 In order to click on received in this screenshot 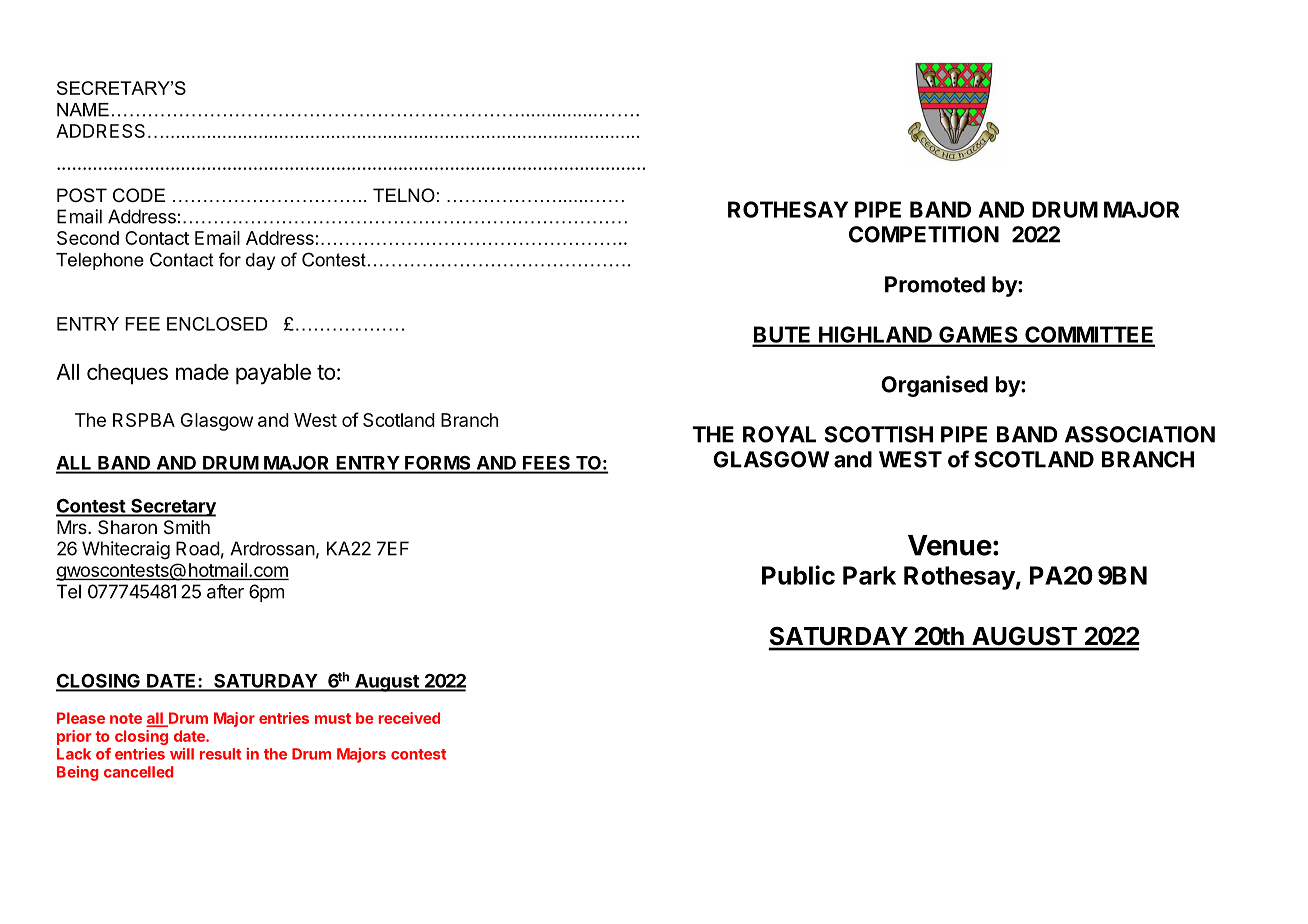, I will do `click(409, 718)`.
